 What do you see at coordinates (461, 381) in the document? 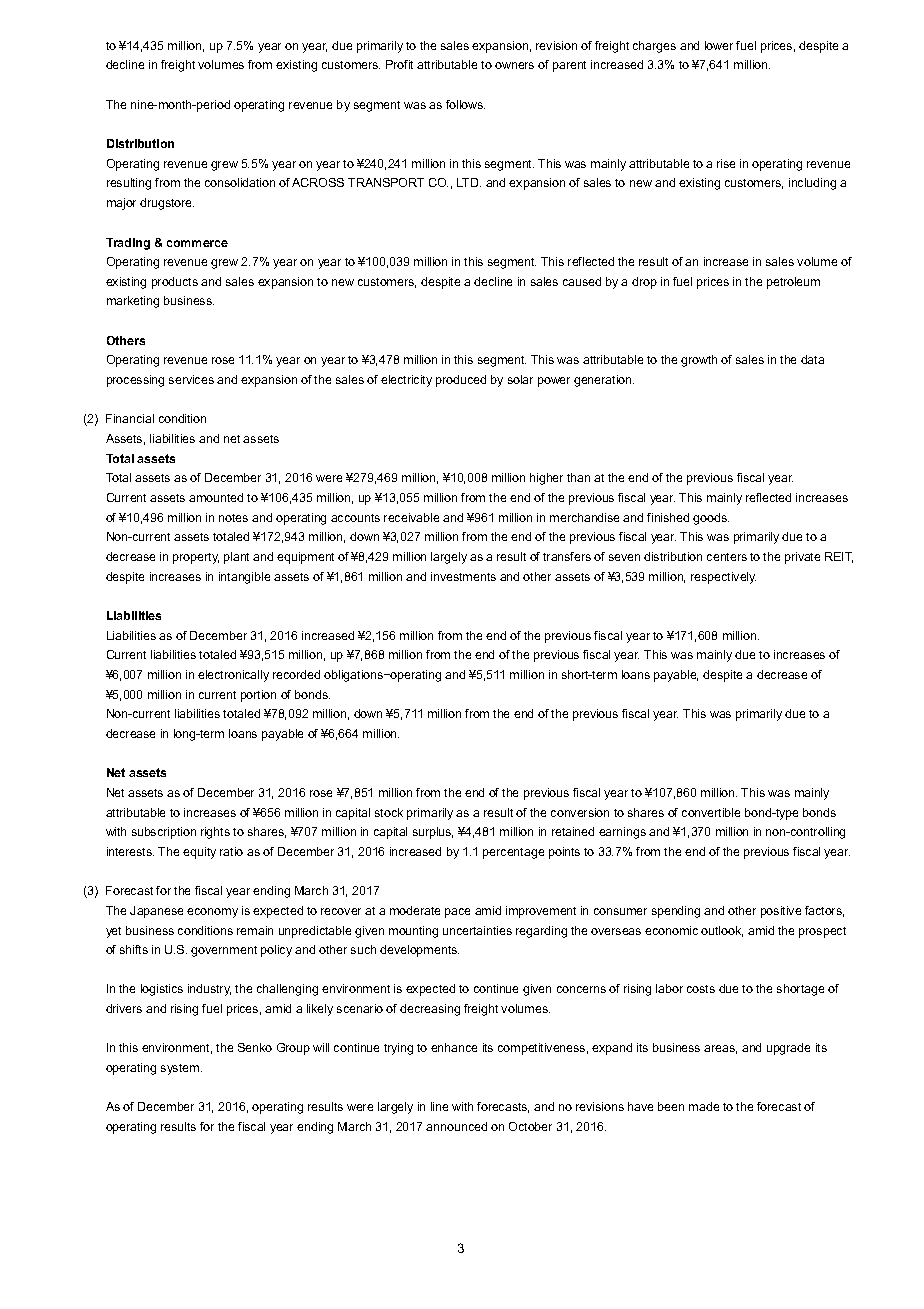
I see `produced` at bounding box center [461, 381].
